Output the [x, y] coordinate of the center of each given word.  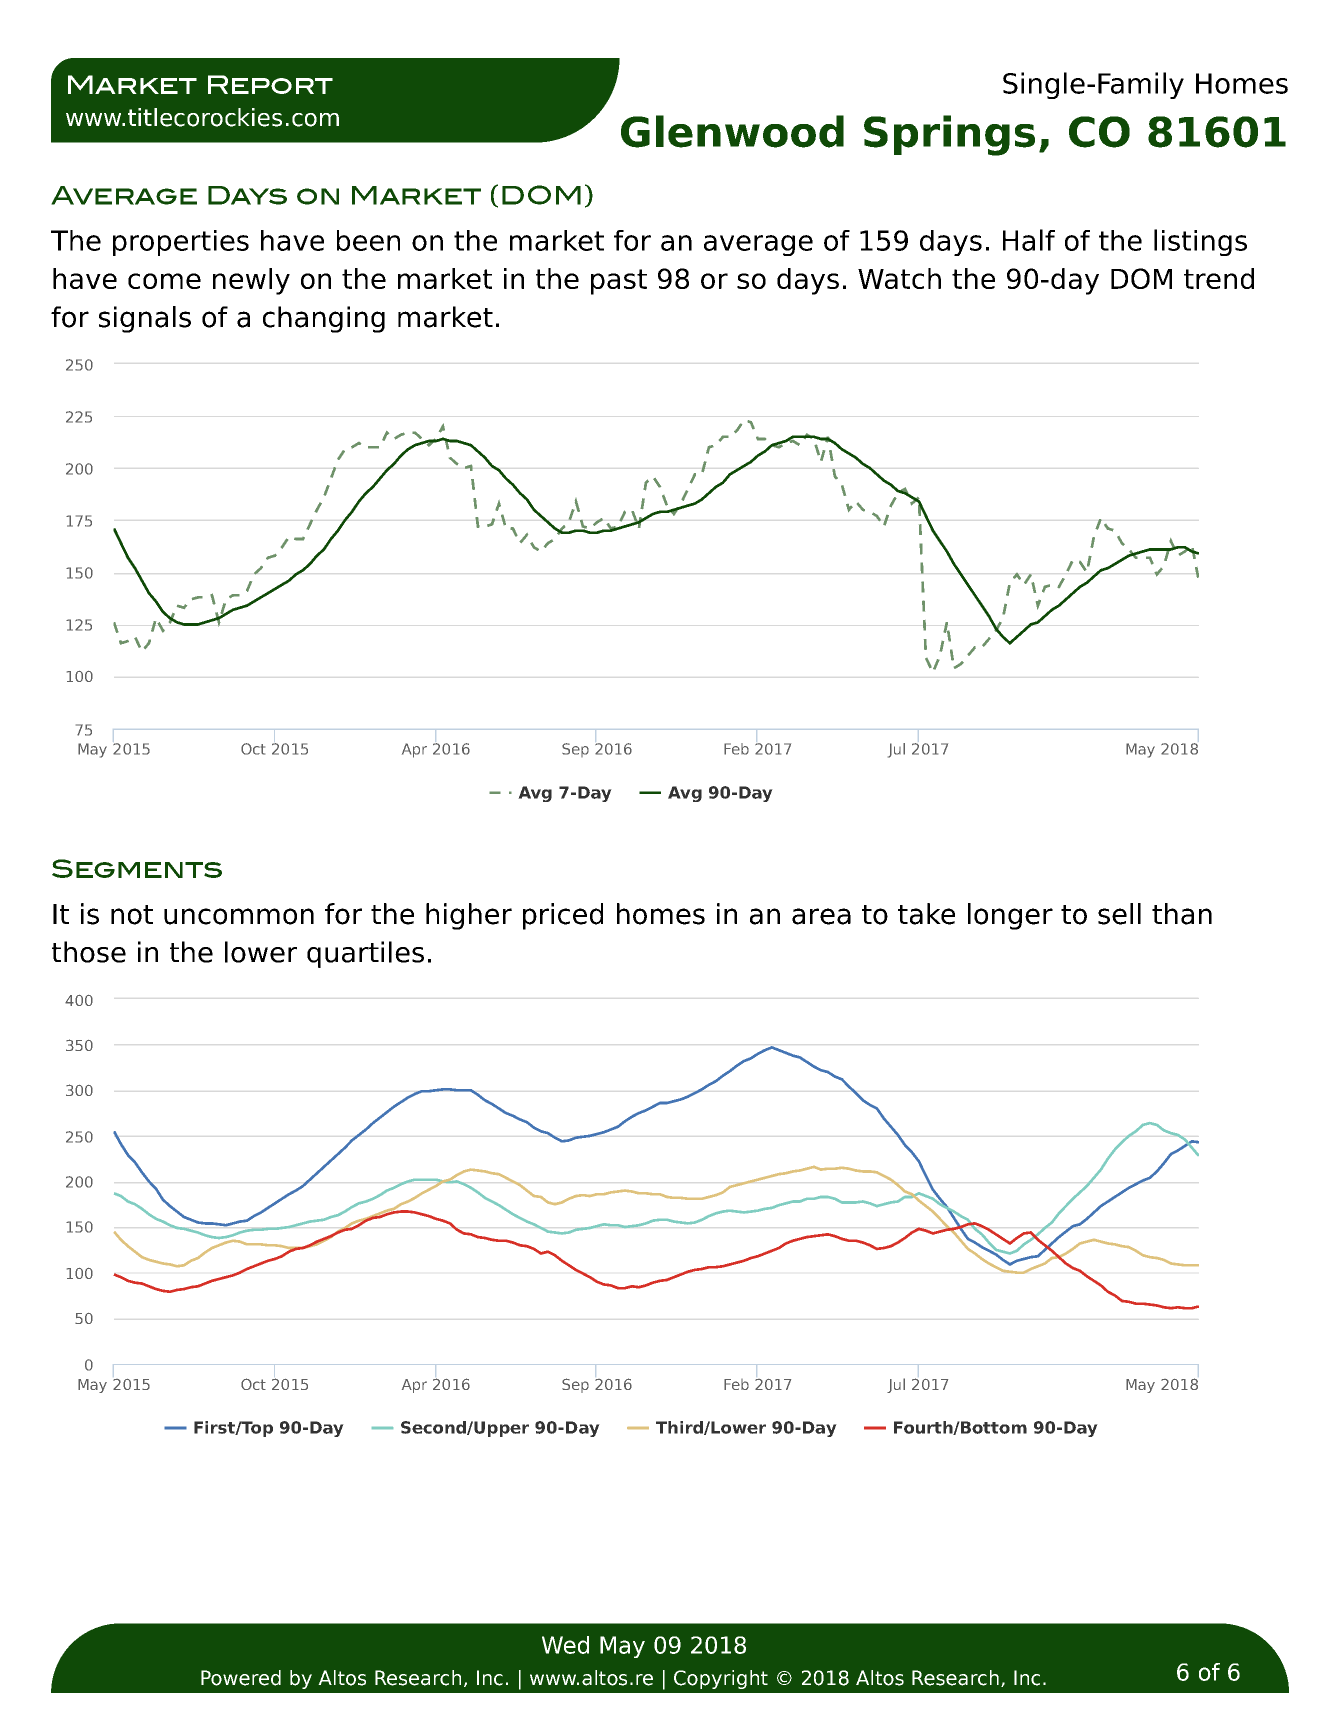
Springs [949, 135]
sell [1119, 914]
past [619, 282]
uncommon [239, 916]
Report [270, 84]
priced [563, 916]
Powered [241, 1678]
